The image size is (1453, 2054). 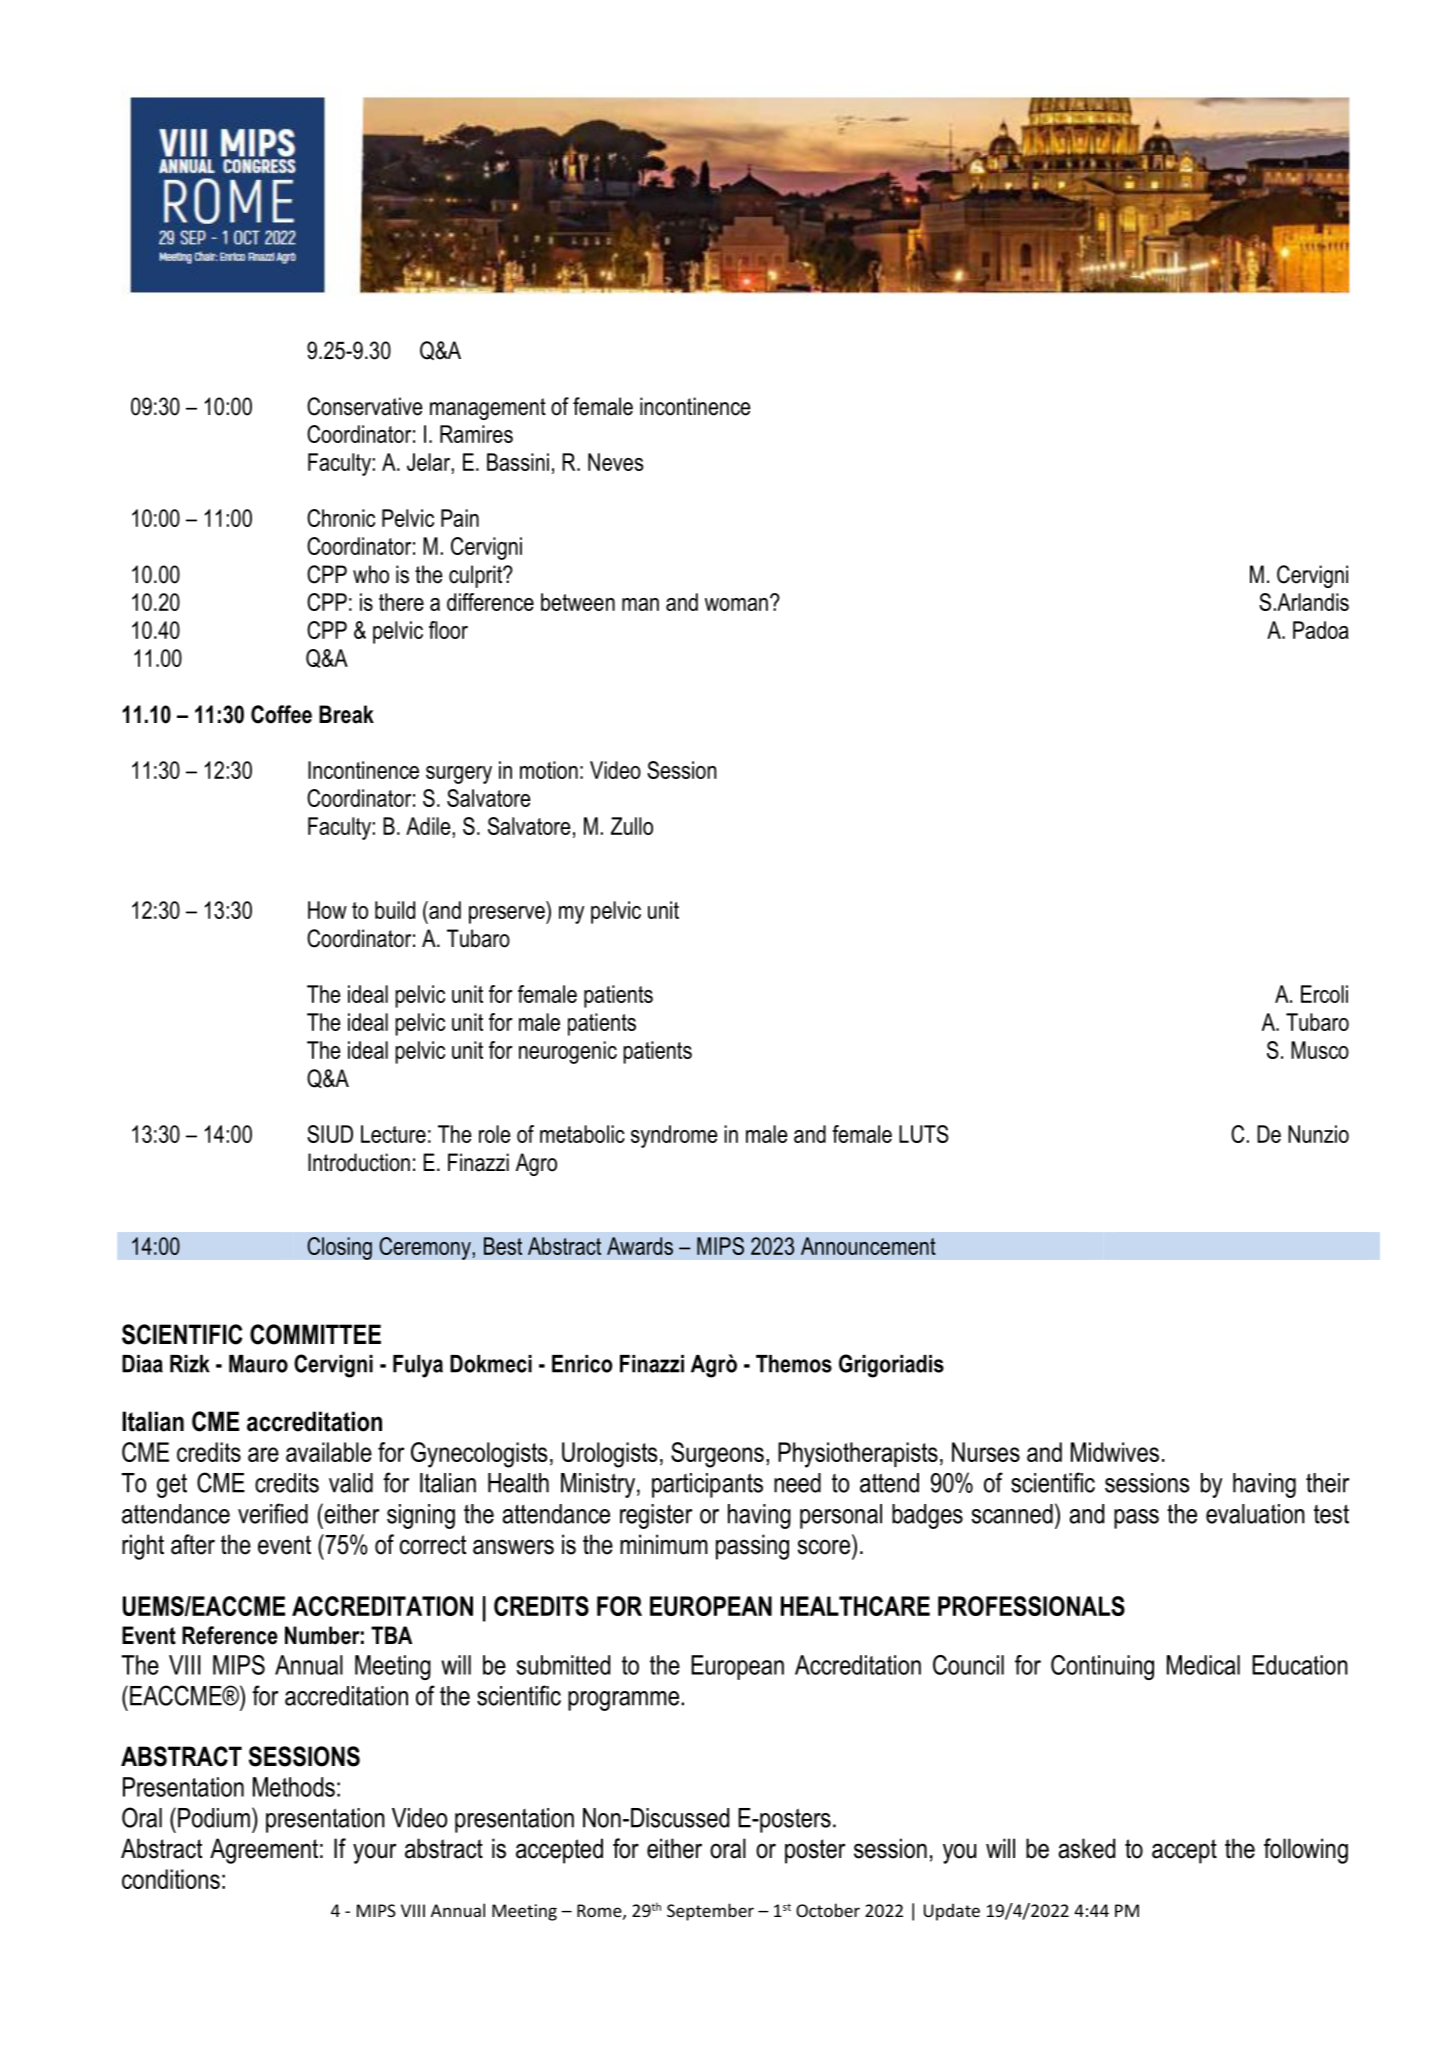 I want to click on verified, so click(x=273, y=1513).
